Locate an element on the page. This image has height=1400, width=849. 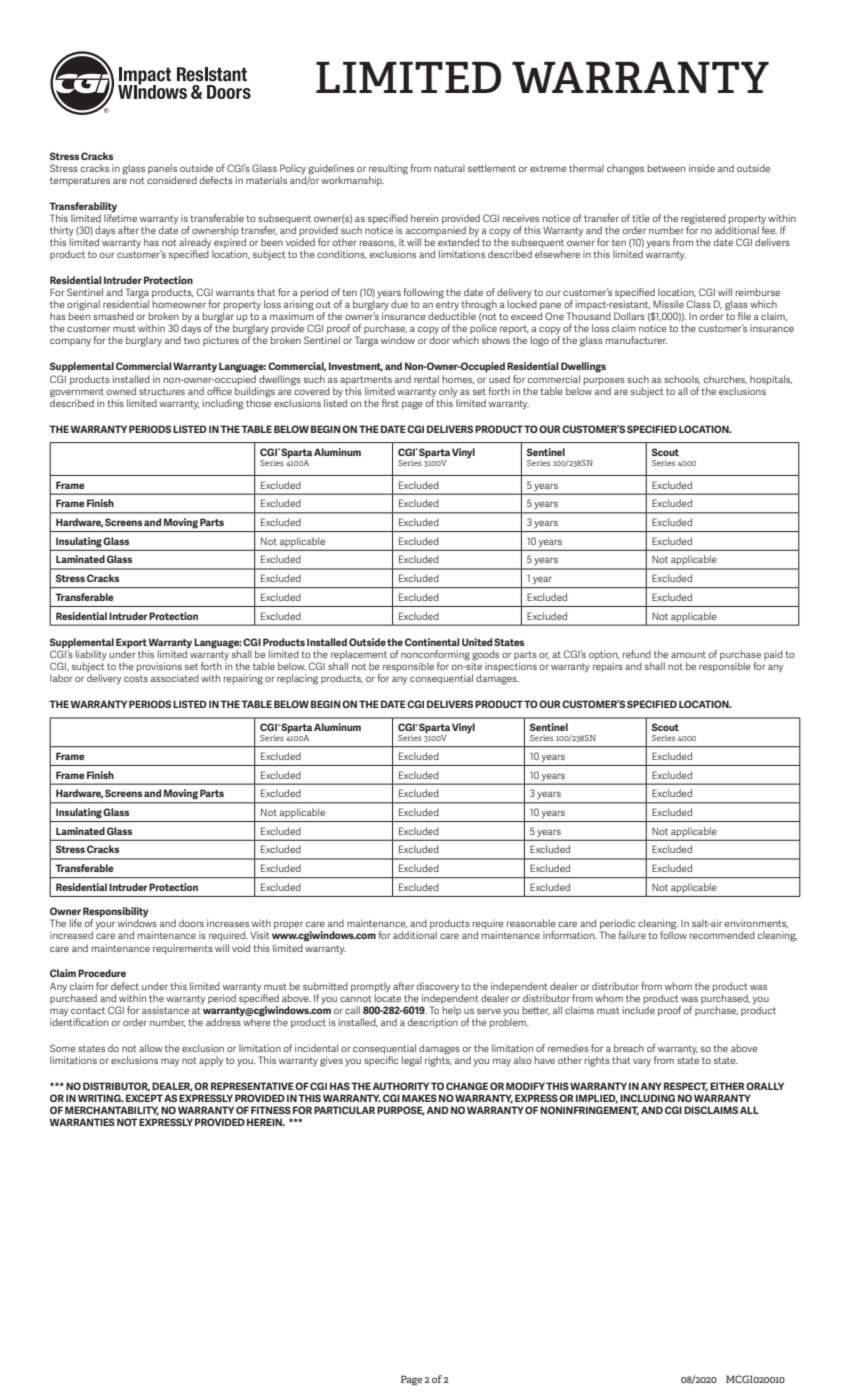
amount is located at coordinates (688, 654).
